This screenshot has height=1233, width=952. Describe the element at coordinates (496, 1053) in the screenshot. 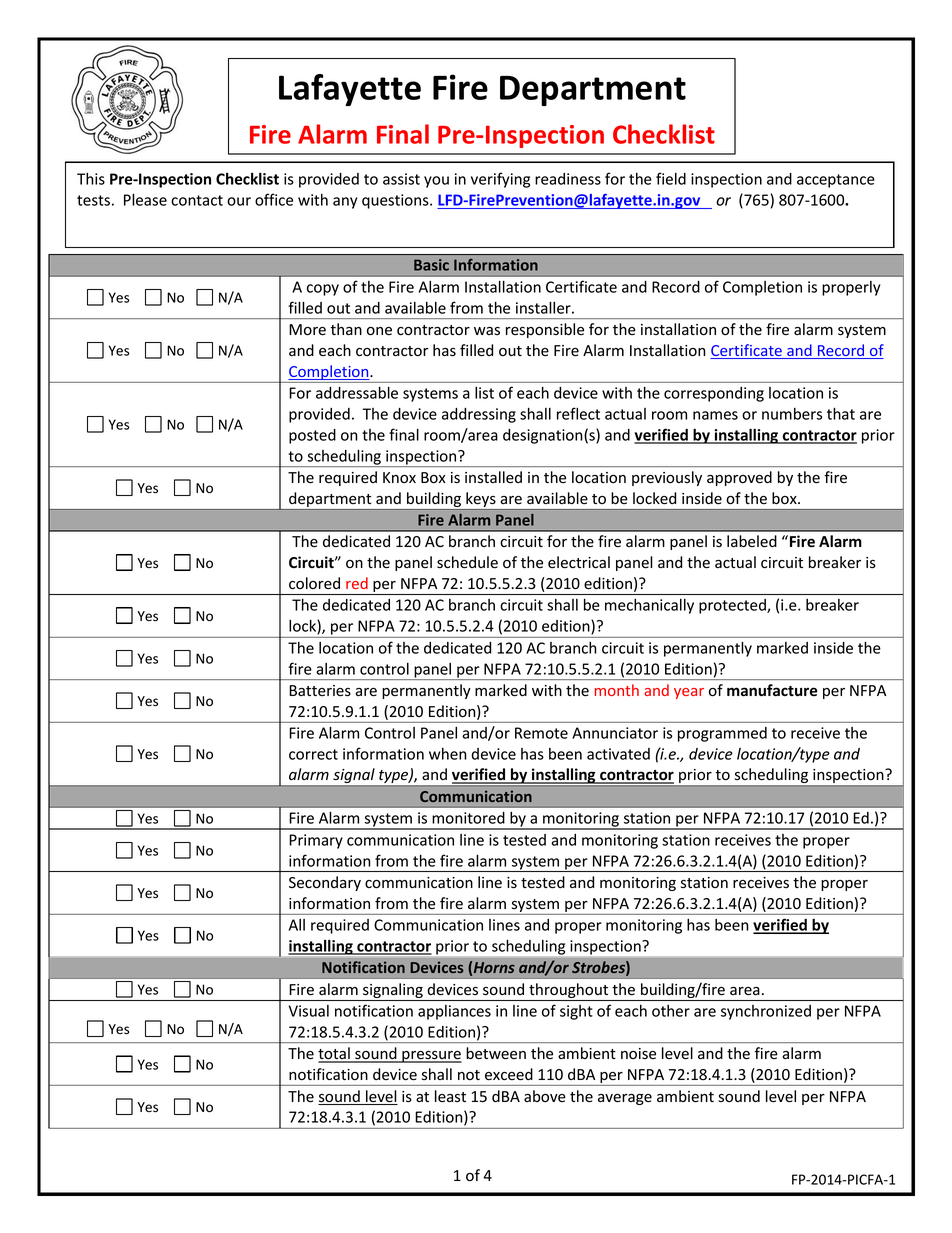

I see `between` at that location.
